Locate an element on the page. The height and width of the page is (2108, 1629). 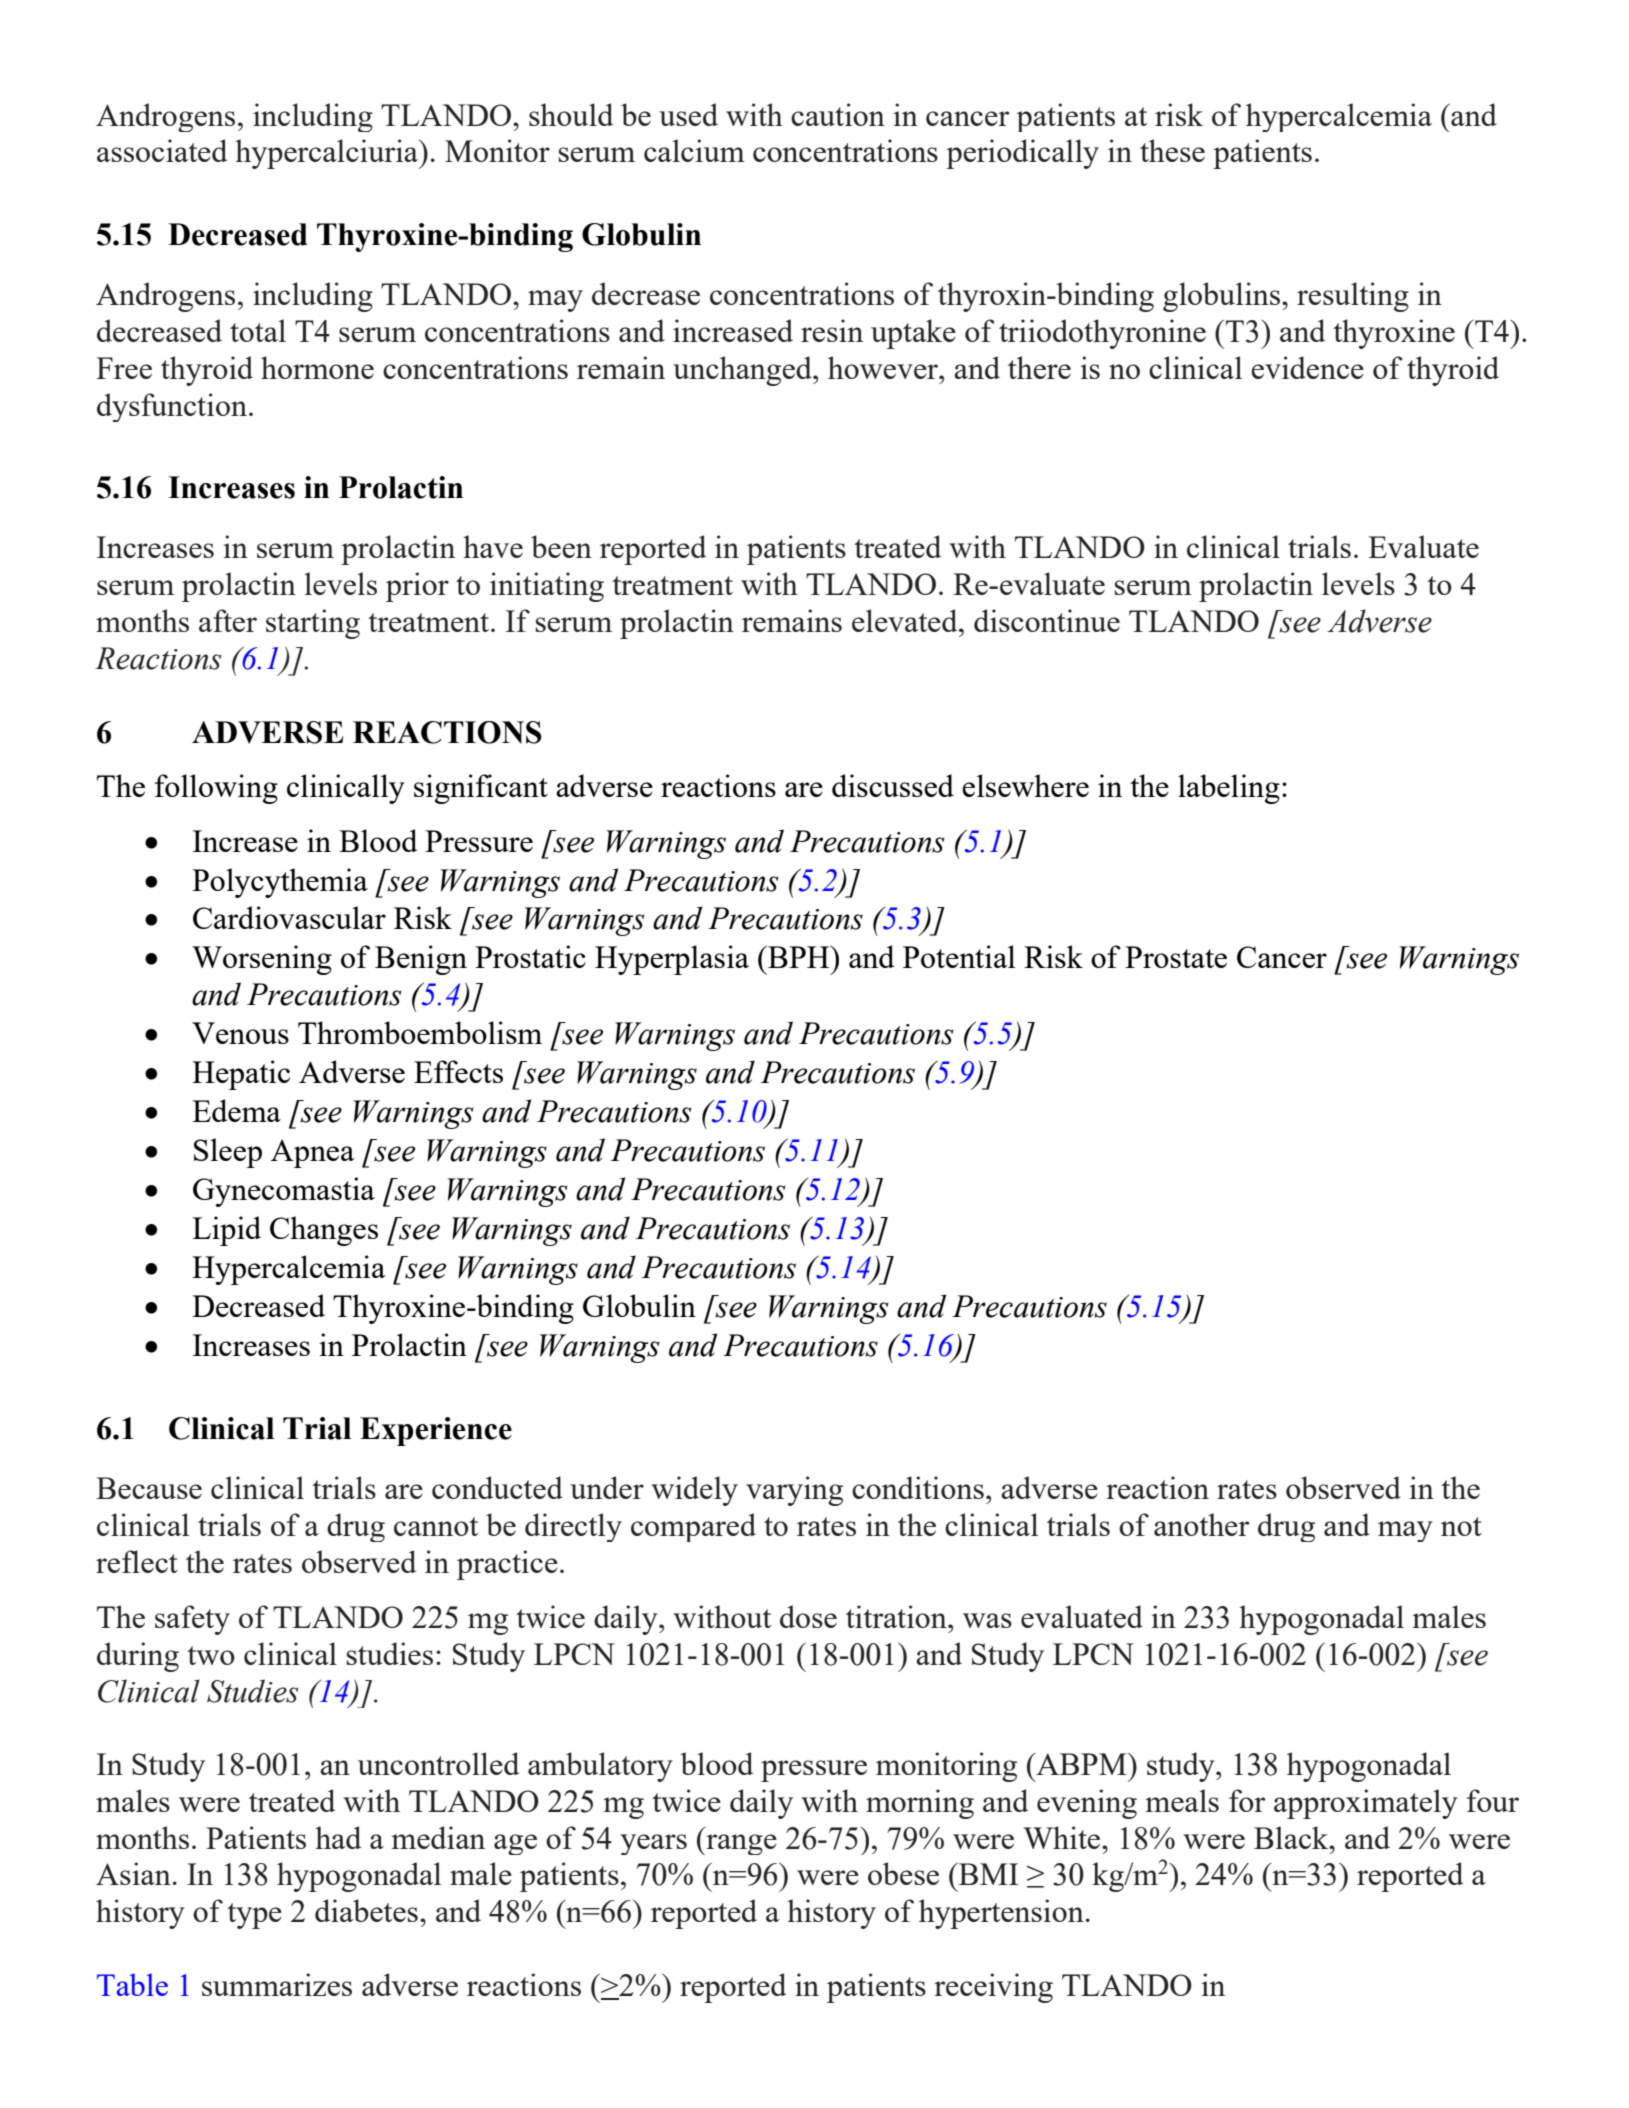
obese is located at coordinates (903, 1873).
